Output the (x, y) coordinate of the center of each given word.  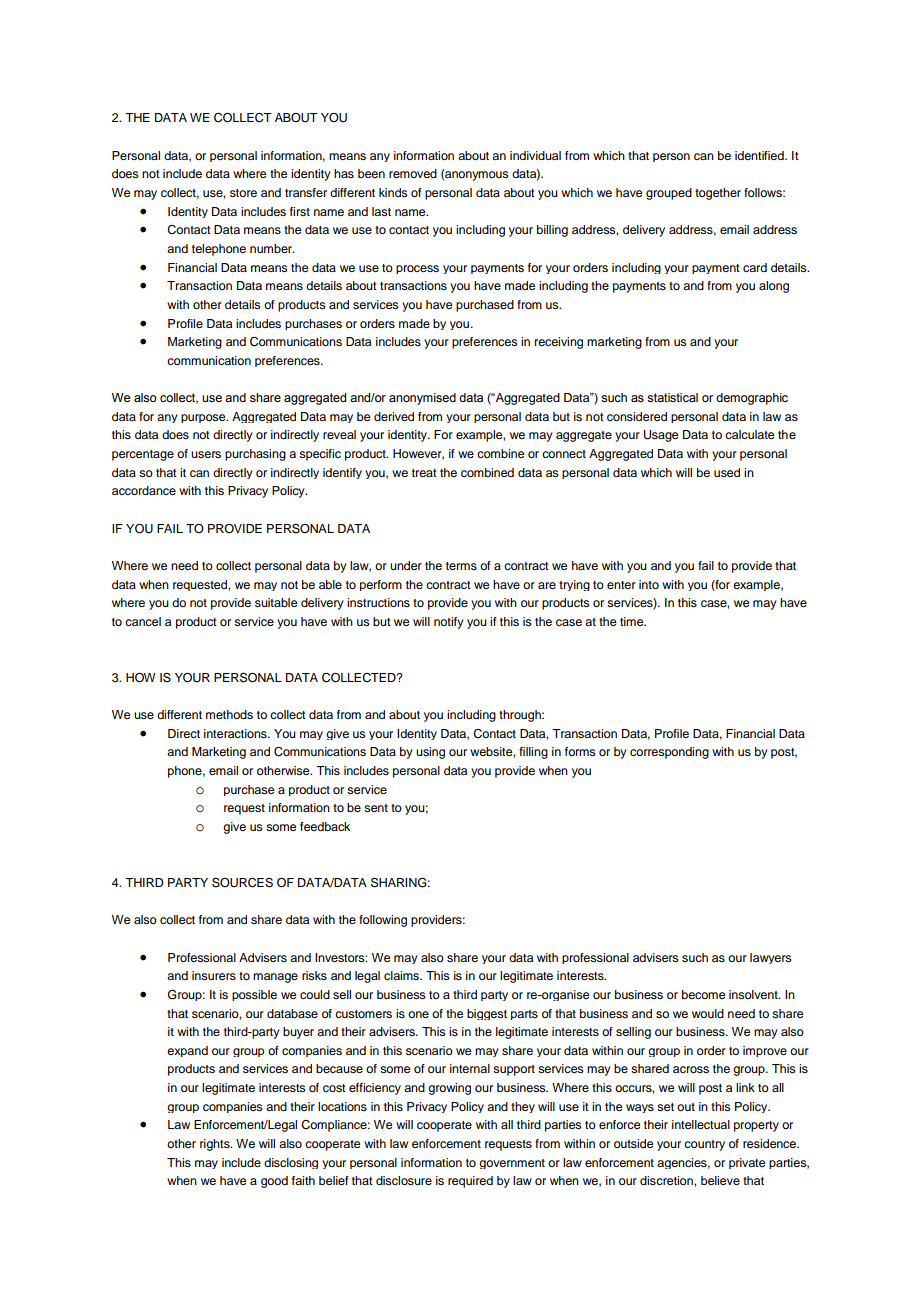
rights (216, 1145)
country (704, 1145)
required (470, 1182)
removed (413, 173)
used (727, 472)
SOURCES (242, 882)
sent (376, 808)
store (243, 193)
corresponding (669, 753)
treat (424, 473)
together (718, 194)
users (206, 454)
